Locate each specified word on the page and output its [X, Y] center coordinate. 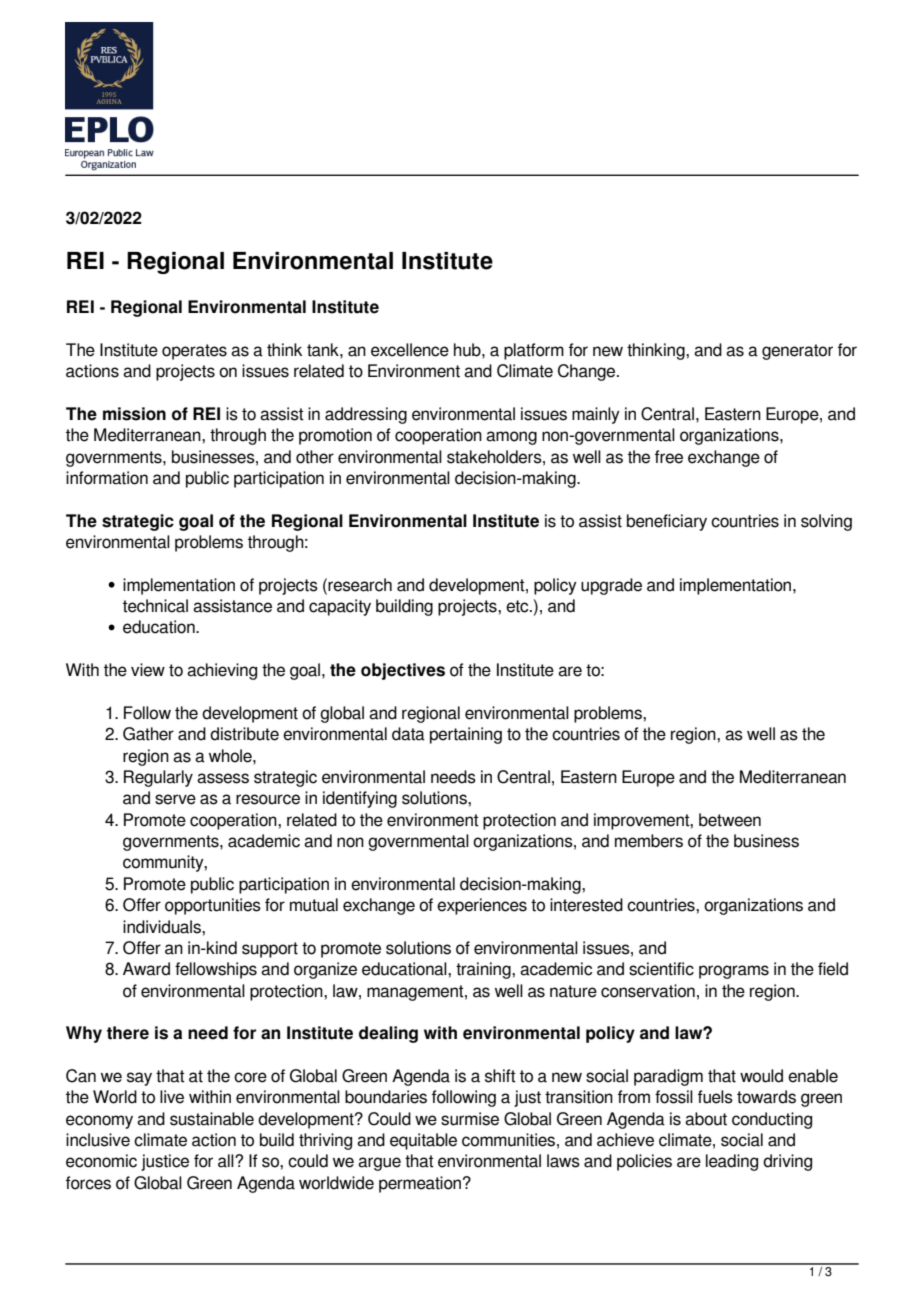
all [227, 1161]
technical [155, 606]
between [730, 820]
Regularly [158, 778]
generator [797, 352]
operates [194, 352]
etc [518, 606]
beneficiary [667, 522]
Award [146, 969]
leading [732, 1162]
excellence [410, 350]
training [484, 970]
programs [734, 972]
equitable [423, 1141]
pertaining [466, 735]
